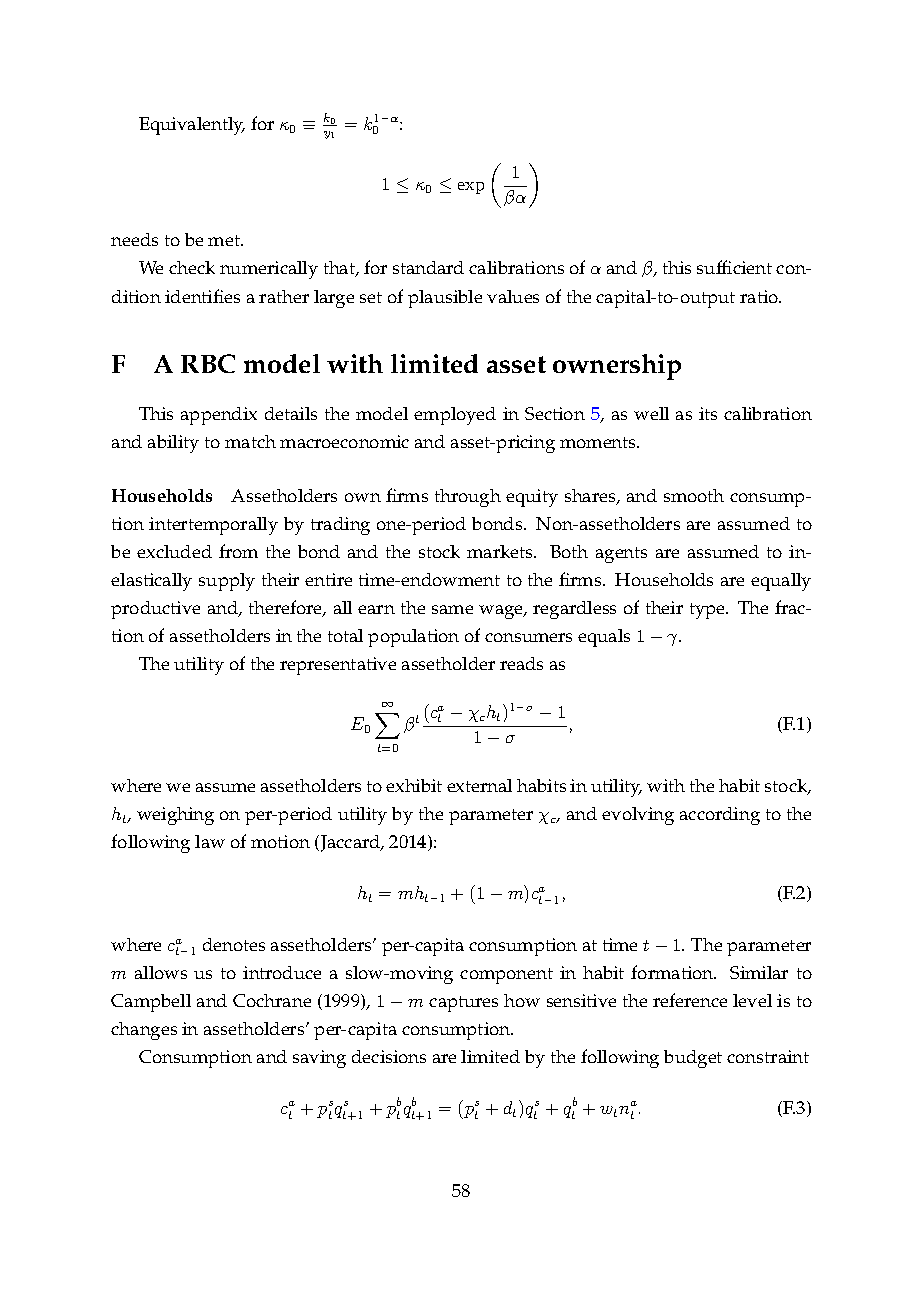 This document has height=1308, width=924. What do you see at coordinates (192, 126) in the document?
I see `Equivalently` at bounding box center [192, 126].
